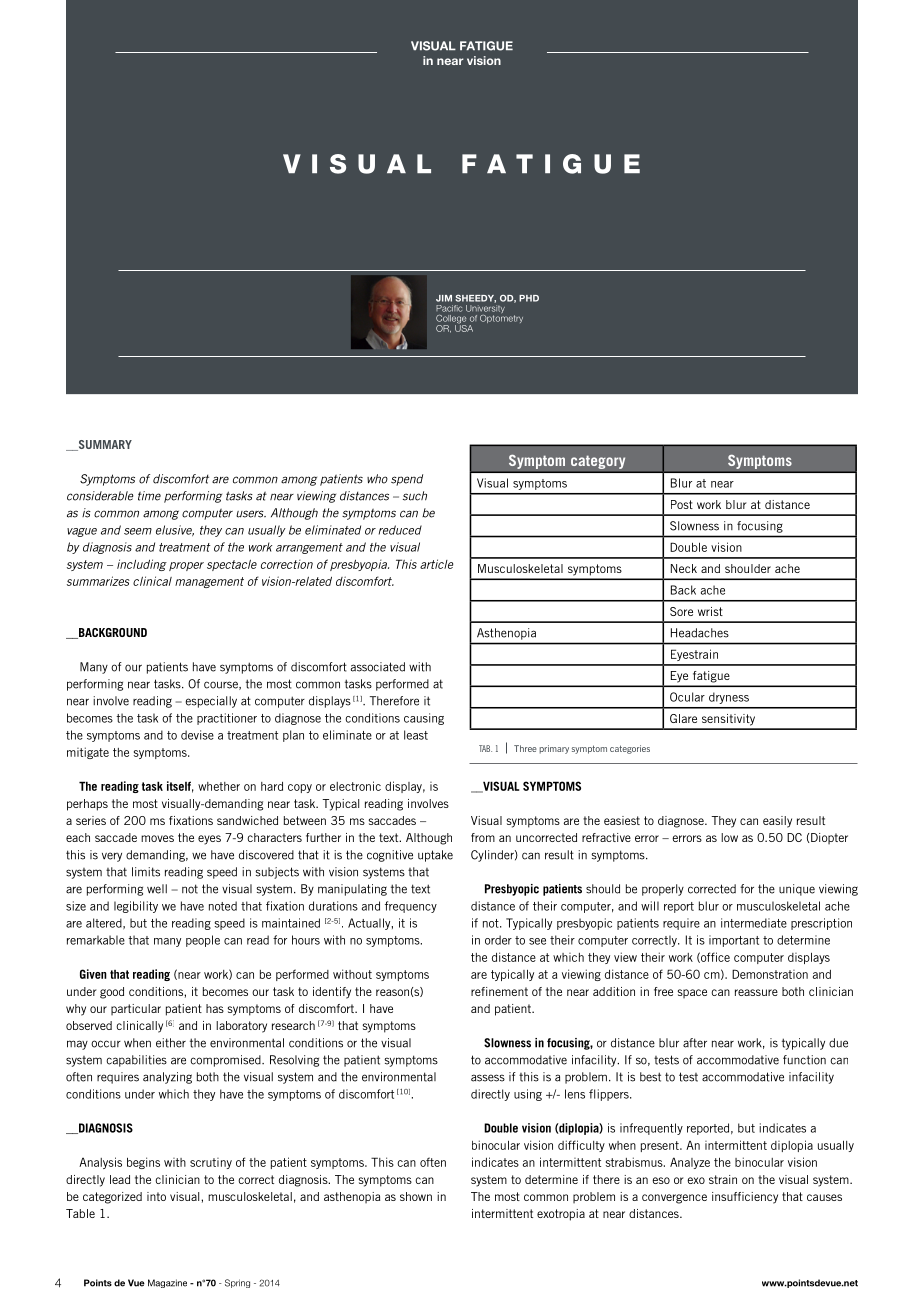 The width and height of the screenshot is (924, 1308). I want to click on easily, so click(777, 822).
